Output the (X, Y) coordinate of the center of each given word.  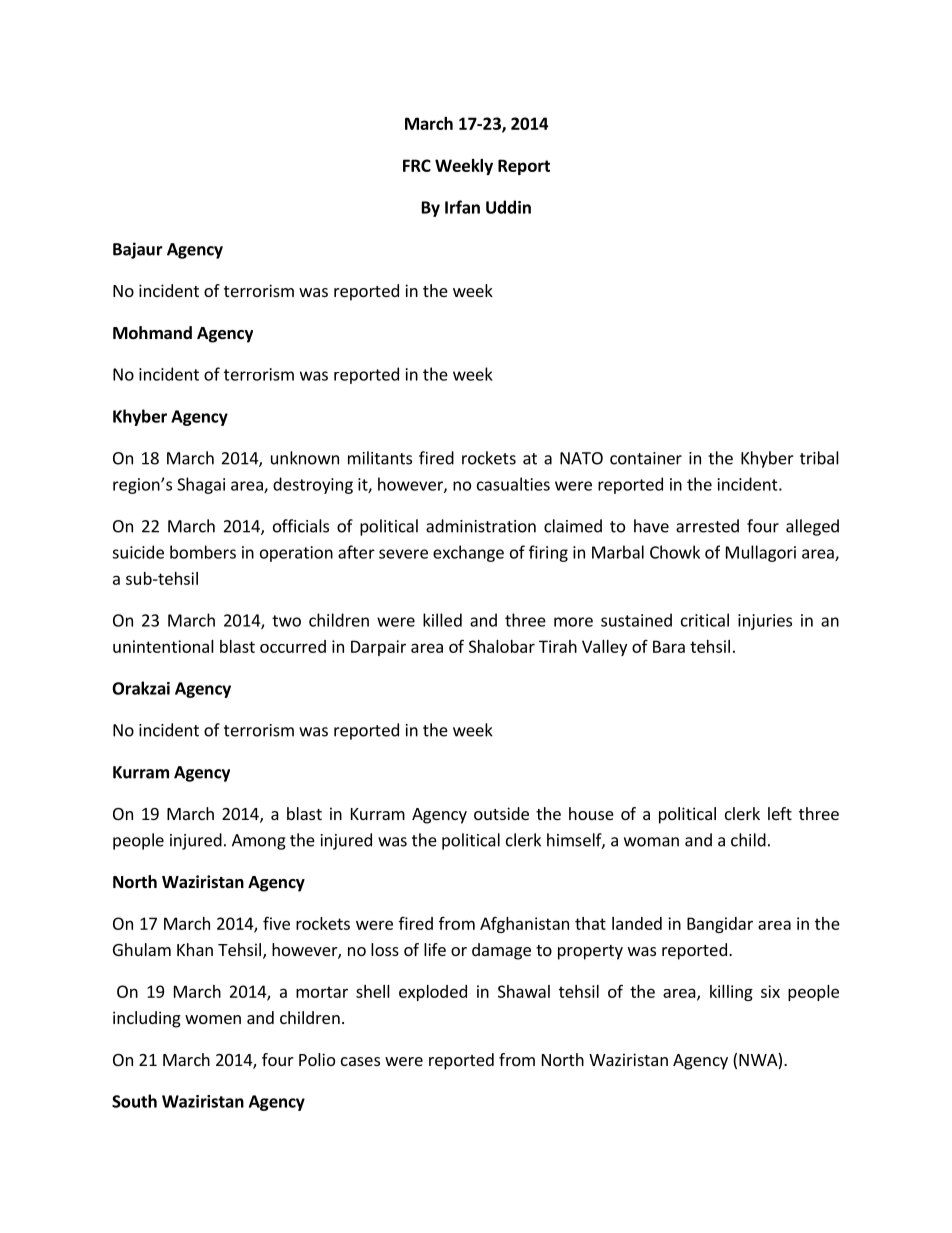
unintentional (163, 646)
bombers (203, 552)
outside (501, 813)
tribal (819, 458)
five (276, 923)
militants (380, 458)
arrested (707, 526)
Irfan (462, 207)
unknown (305, 458)
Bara (669, 646)
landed (637, 923)
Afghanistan (524, 924)
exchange (468, 553)
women (213, 1019)
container (646, 458)
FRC (417, 165)
